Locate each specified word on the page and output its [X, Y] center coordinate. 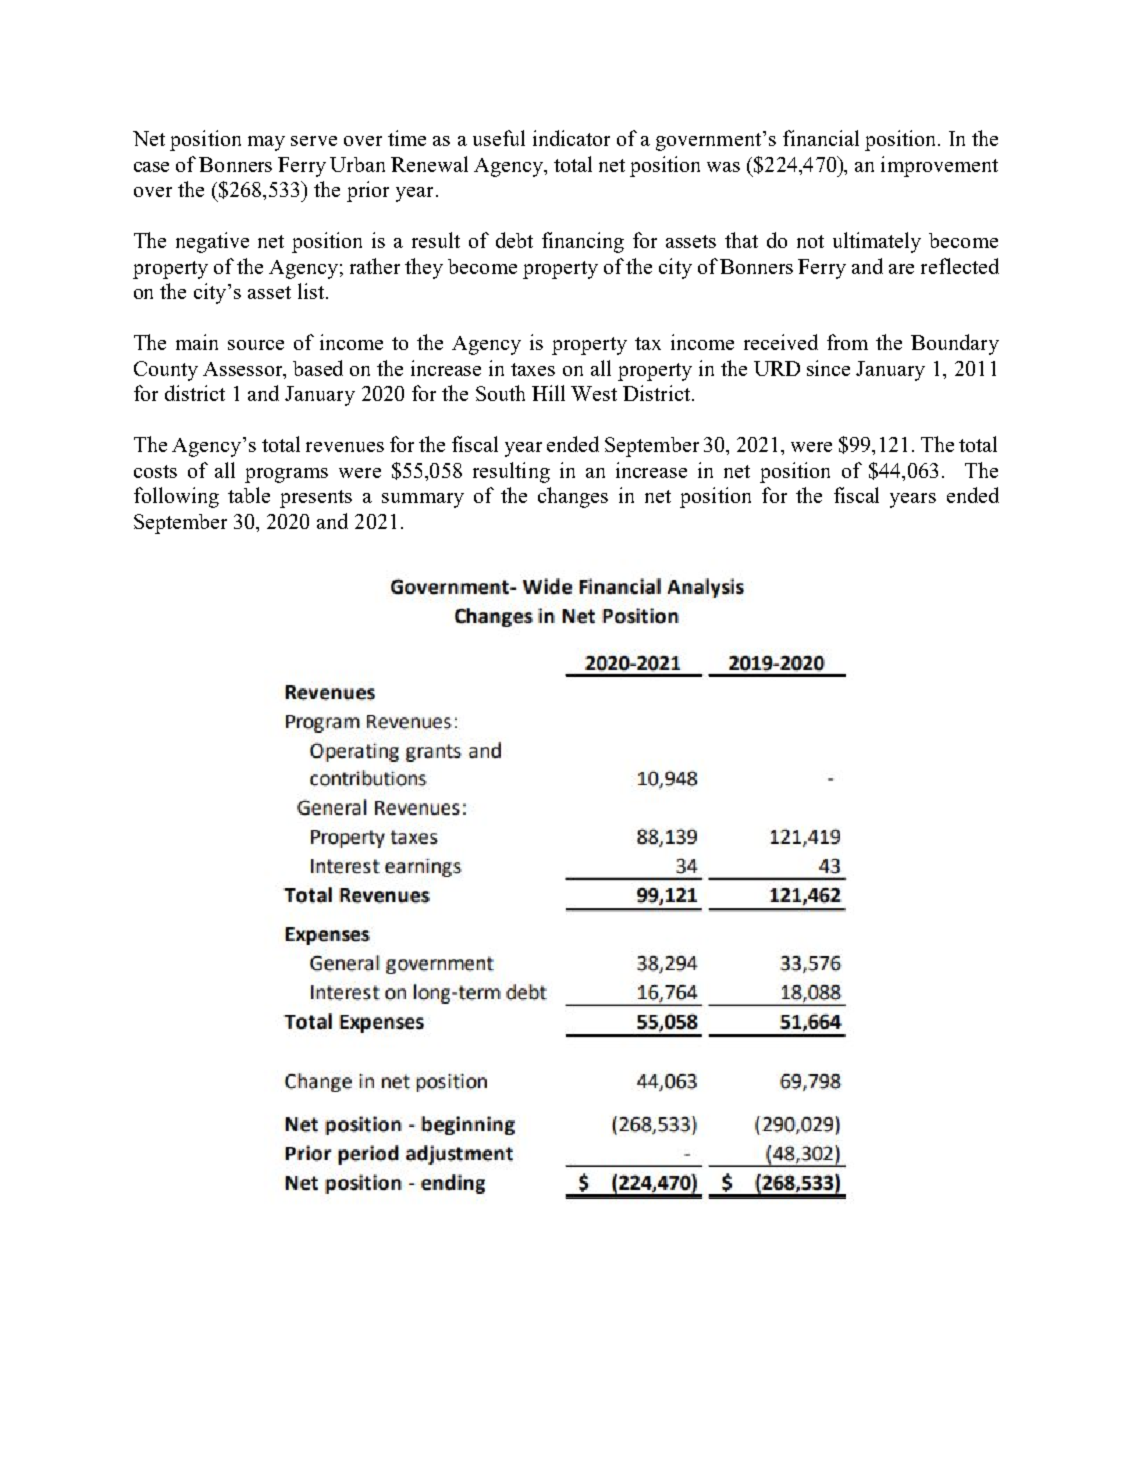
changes [573, 497]
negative [212, 242]
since [828, 368]
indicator [571, 138]
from [847, 342]
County [166, 371]
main [197, 342]
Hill [548, 393]
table [249, 495]
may [266, 143]
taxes [533, 369]
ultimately [877, 242]
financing [583, 242]
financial [821, 138]
